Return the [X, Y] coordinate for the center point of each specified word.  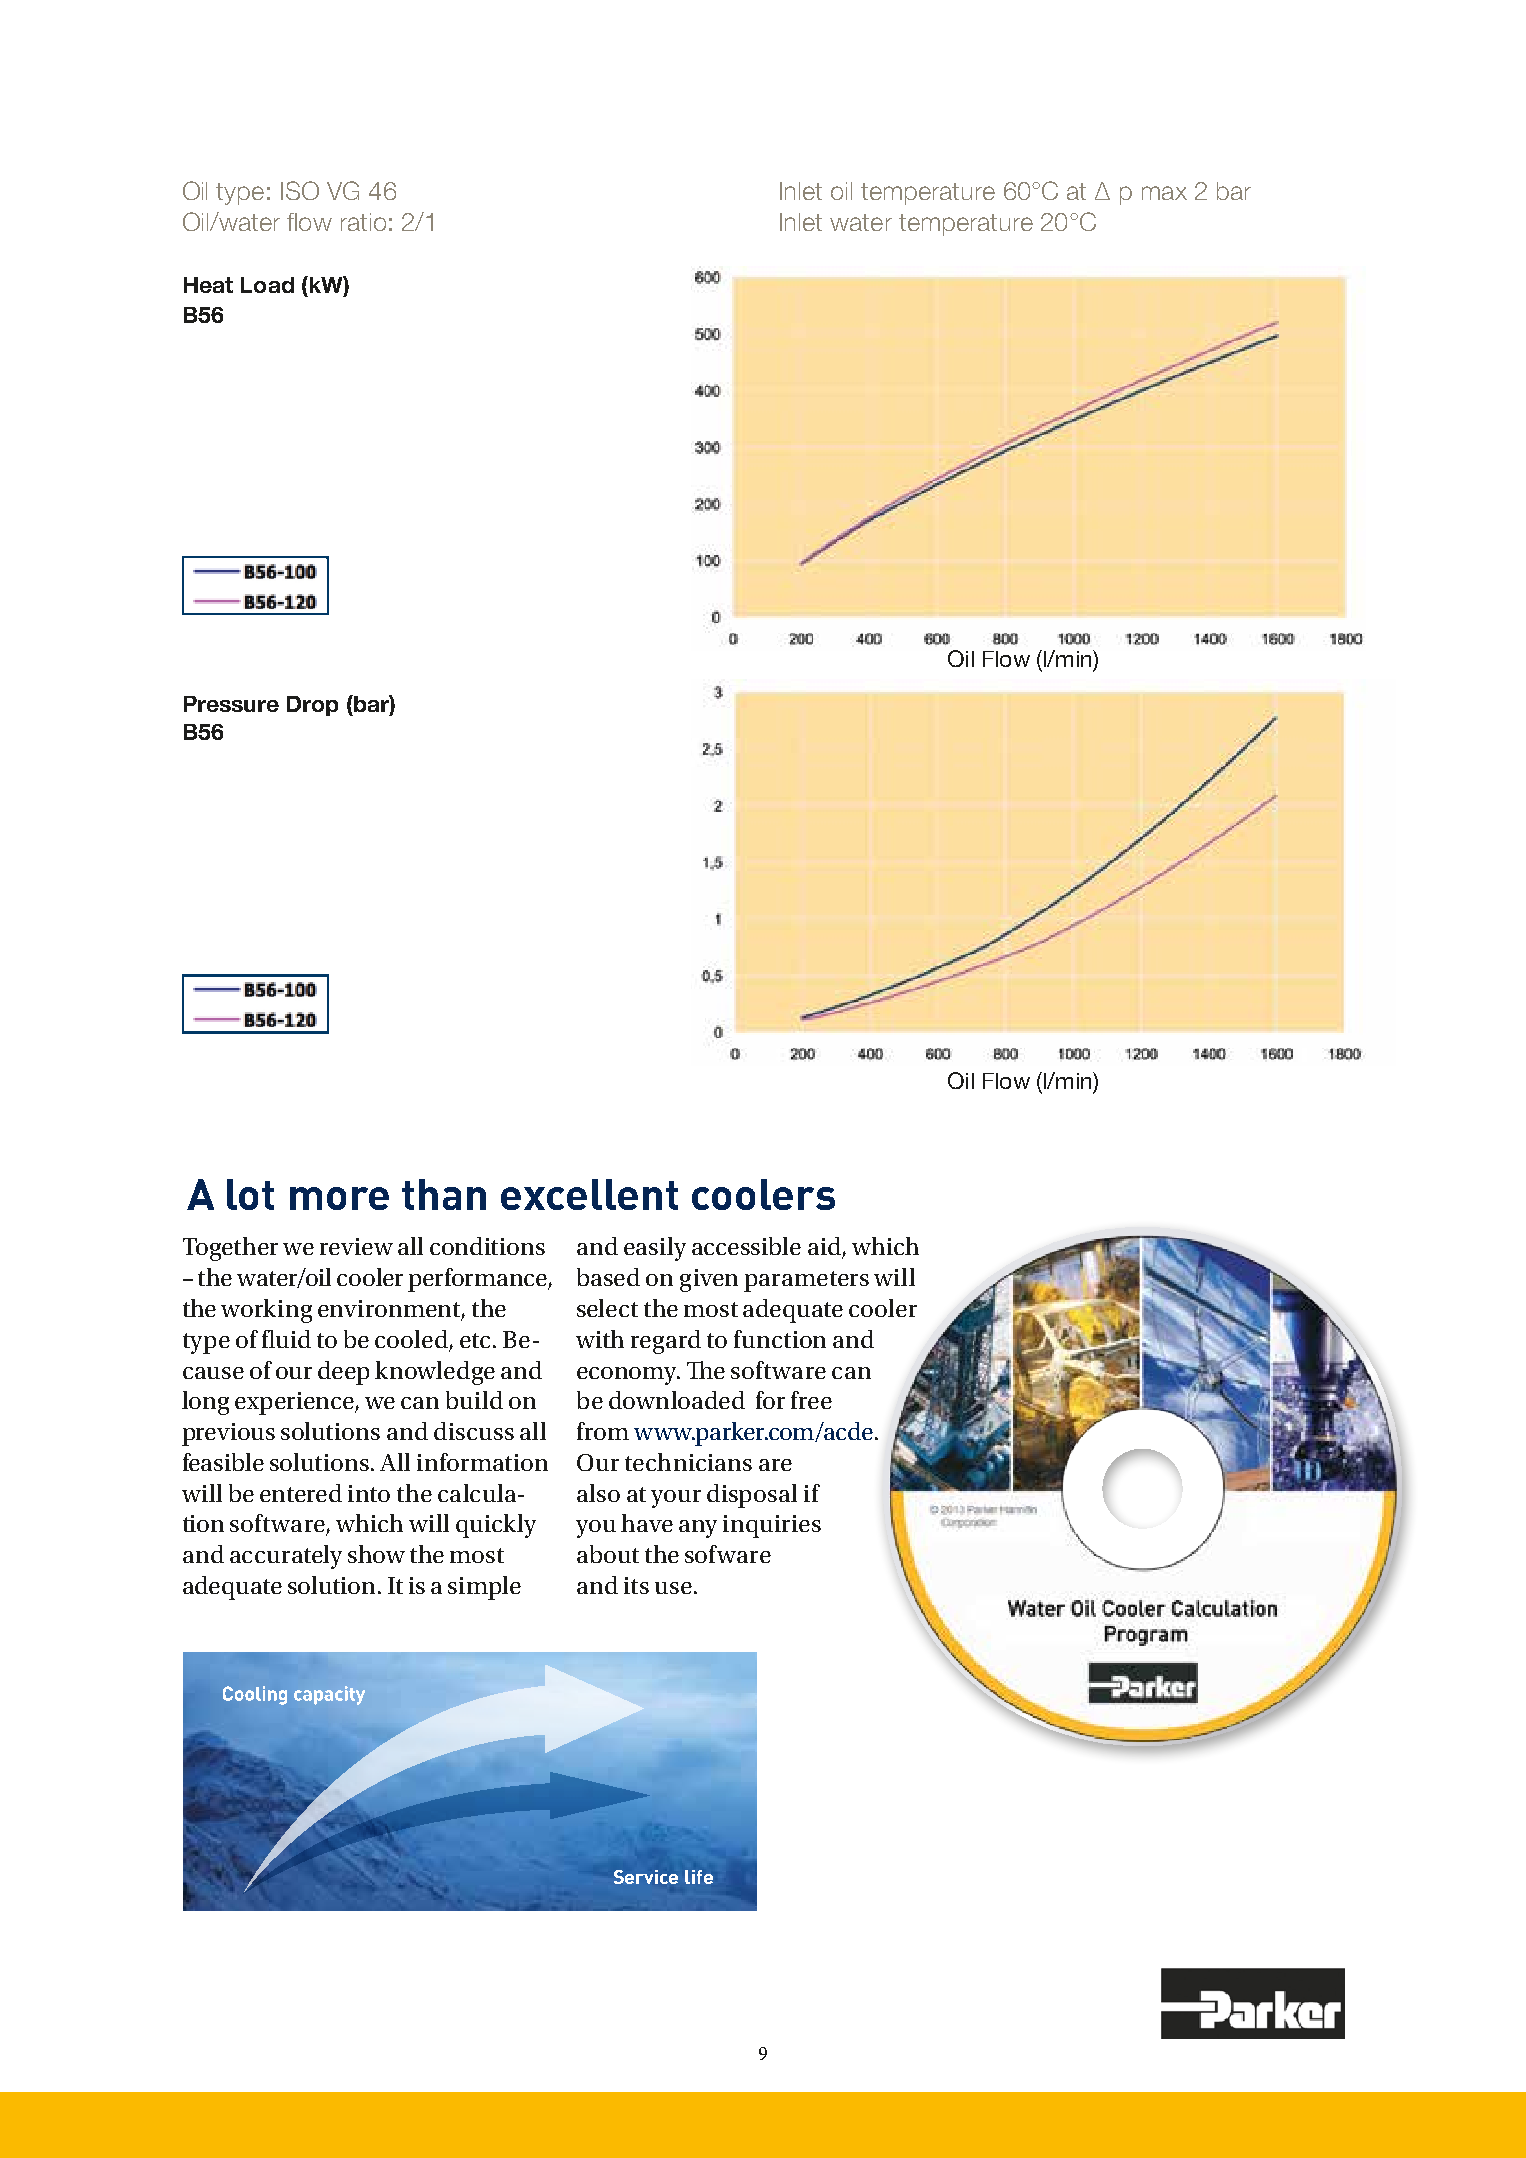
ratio [363, 222]
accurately [286, 1557]
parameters [806, 1281]
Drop [312, 706]
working [266, 1311]
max [1164, 193]
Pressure [231, 704]
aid [825, 1247]
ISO [300, 190]
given [709, 1280]
